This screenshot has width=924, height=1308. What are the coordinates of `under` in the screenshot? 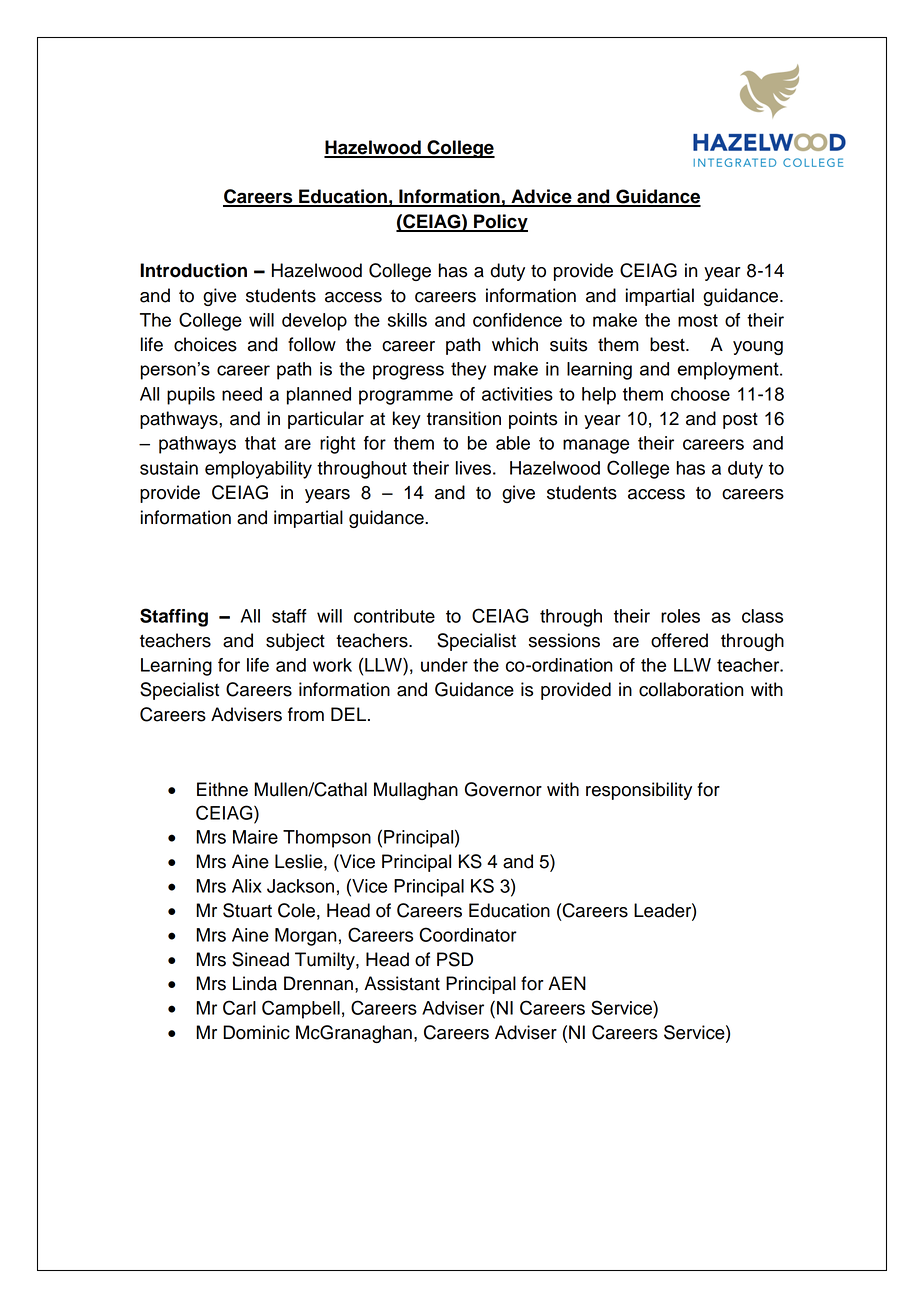 It's located at (444, 665).
